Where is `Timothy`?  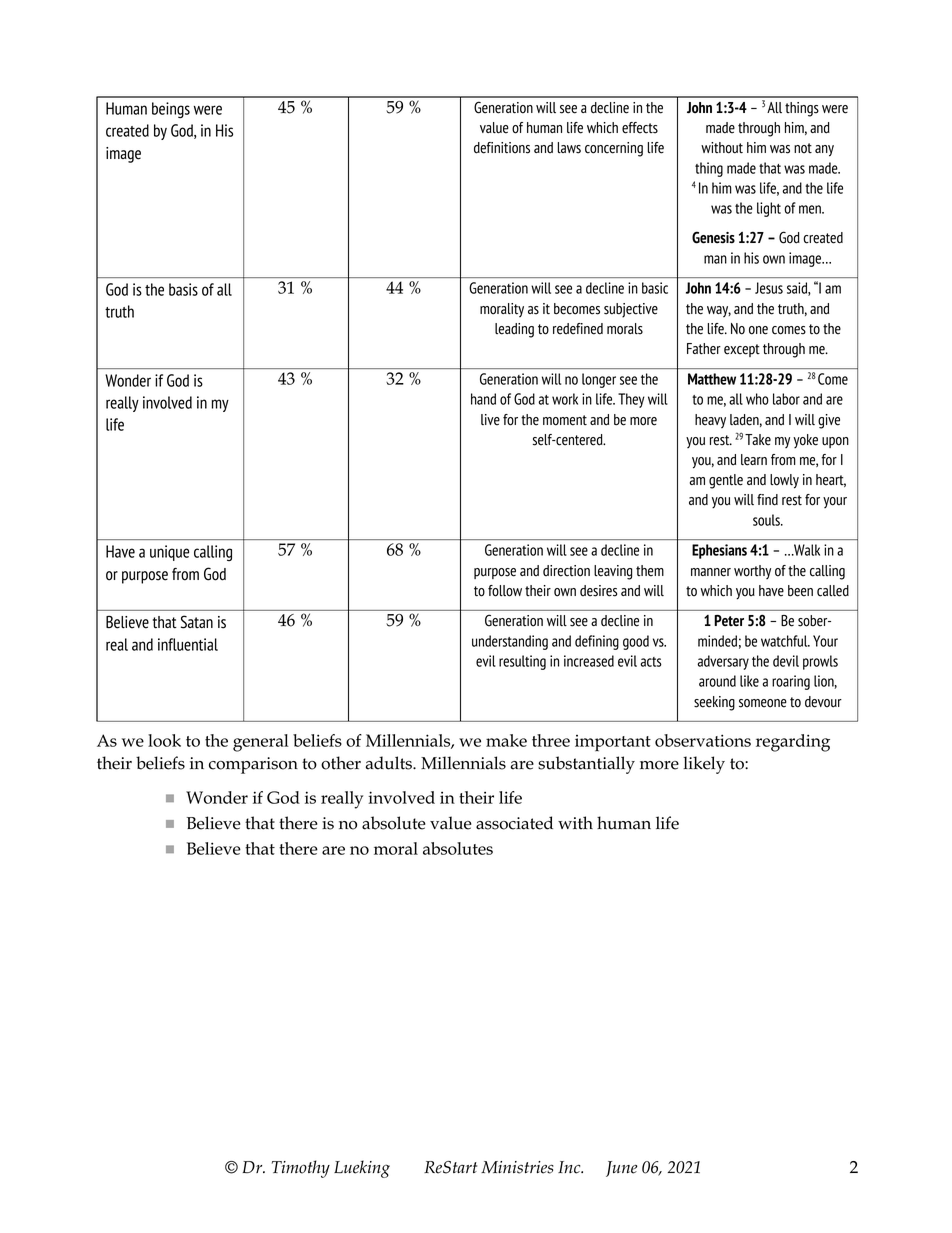
Timothy is located at coordinates (301, 1169).
